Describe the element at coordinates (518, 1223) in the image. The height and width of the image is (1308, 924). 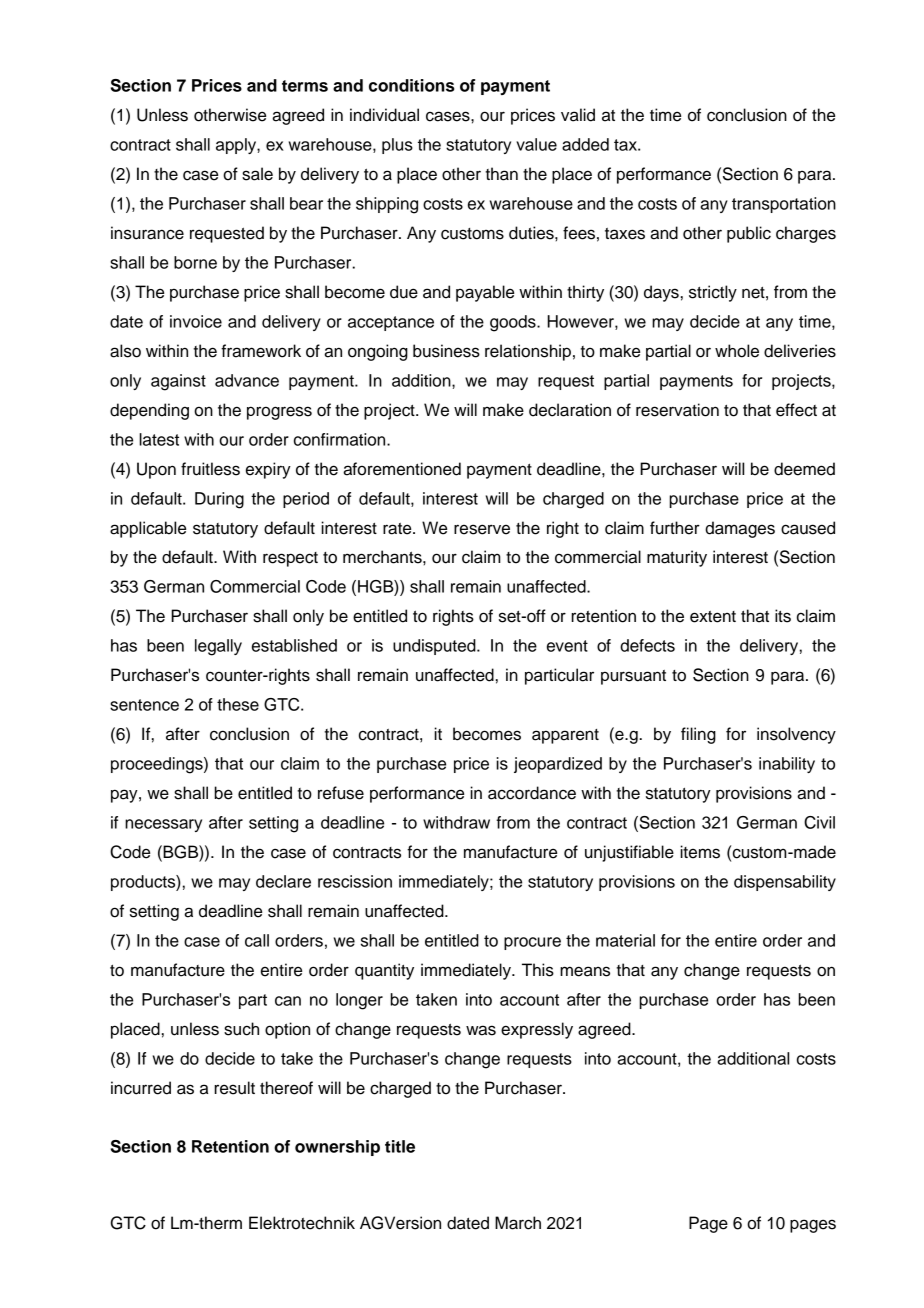
I see `March` at that location.
